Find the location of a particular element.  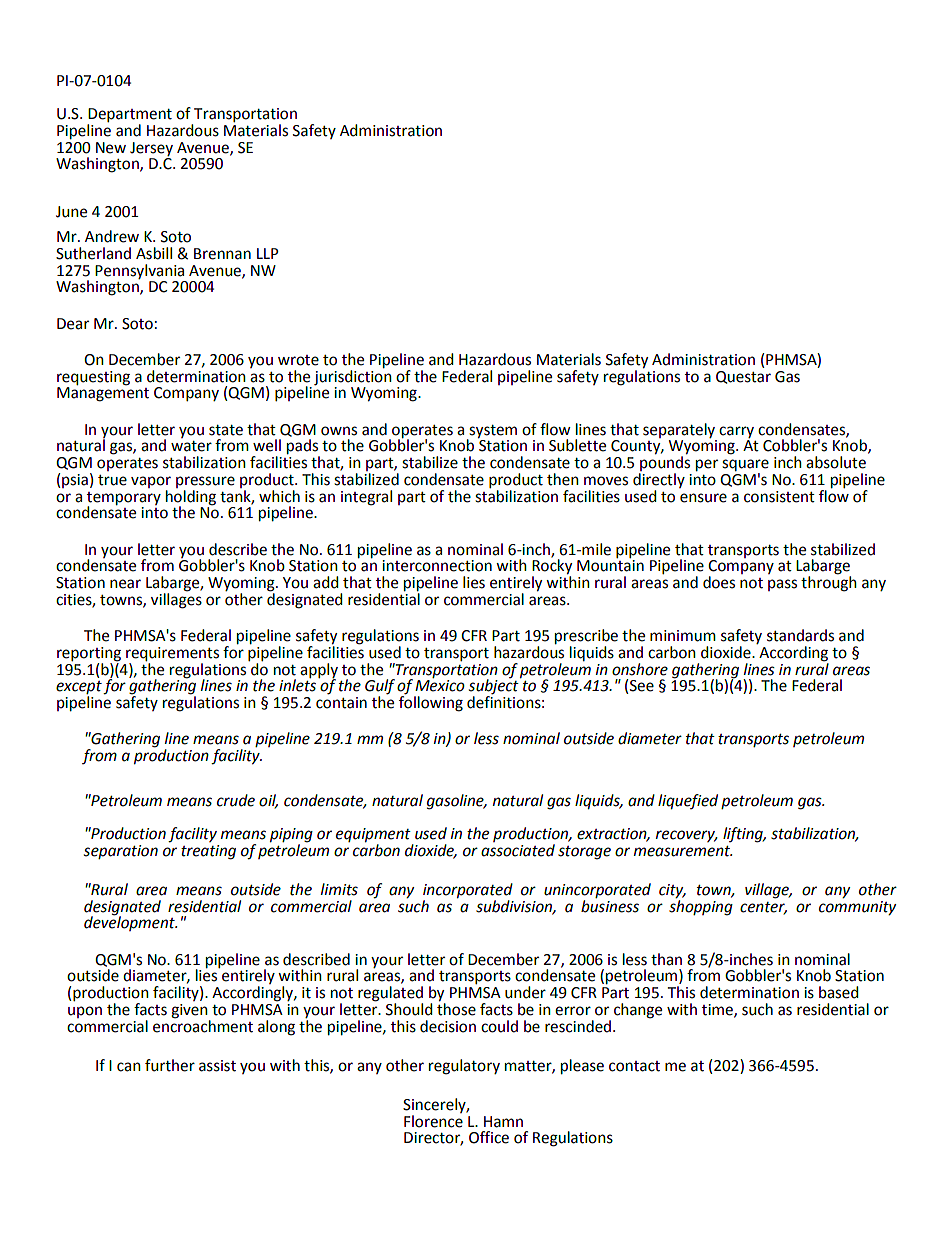

separately is located at coordinates (679, 430).
